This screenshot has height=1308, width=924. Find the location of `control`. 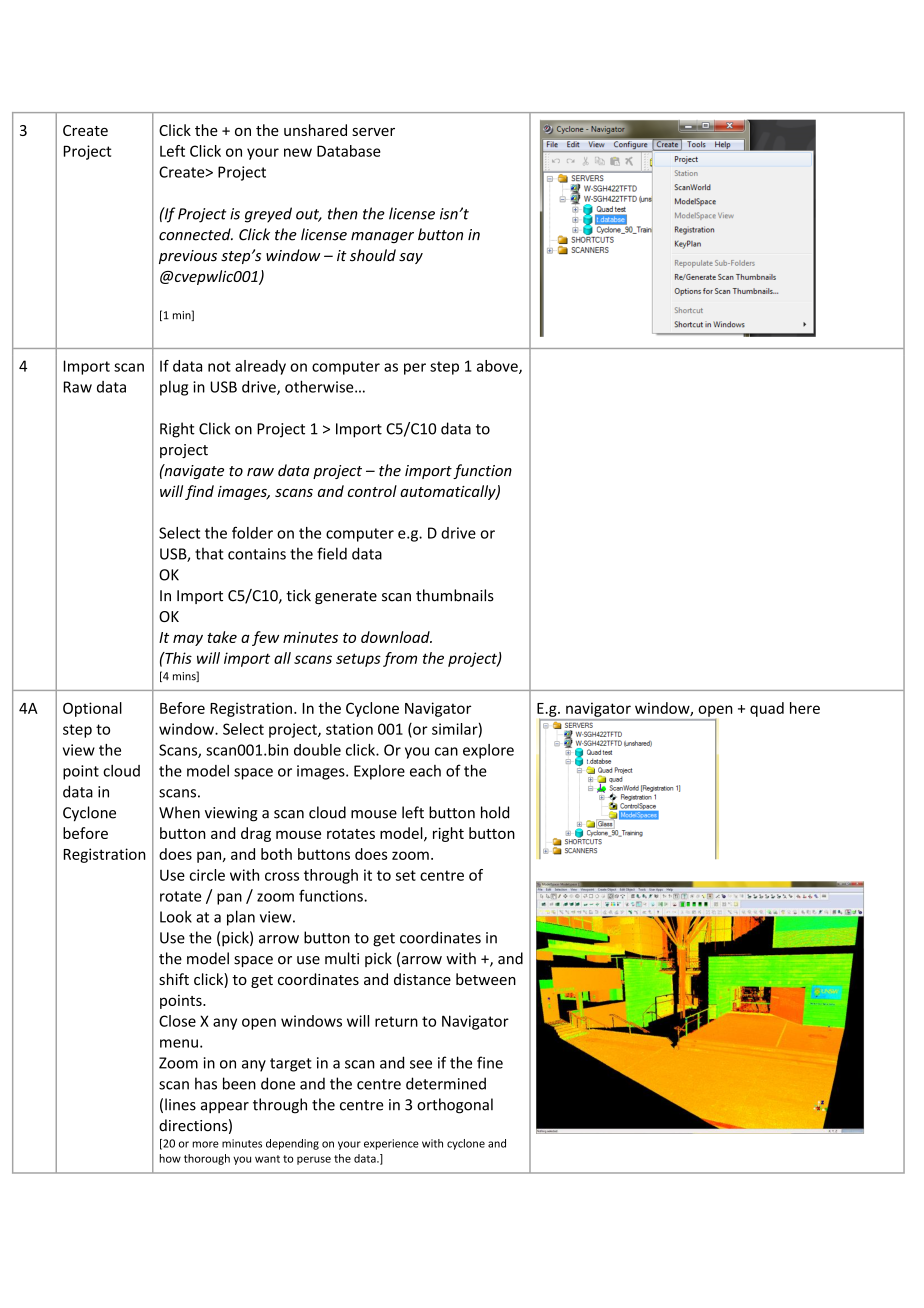

control is located at coordinates (372, 491).
